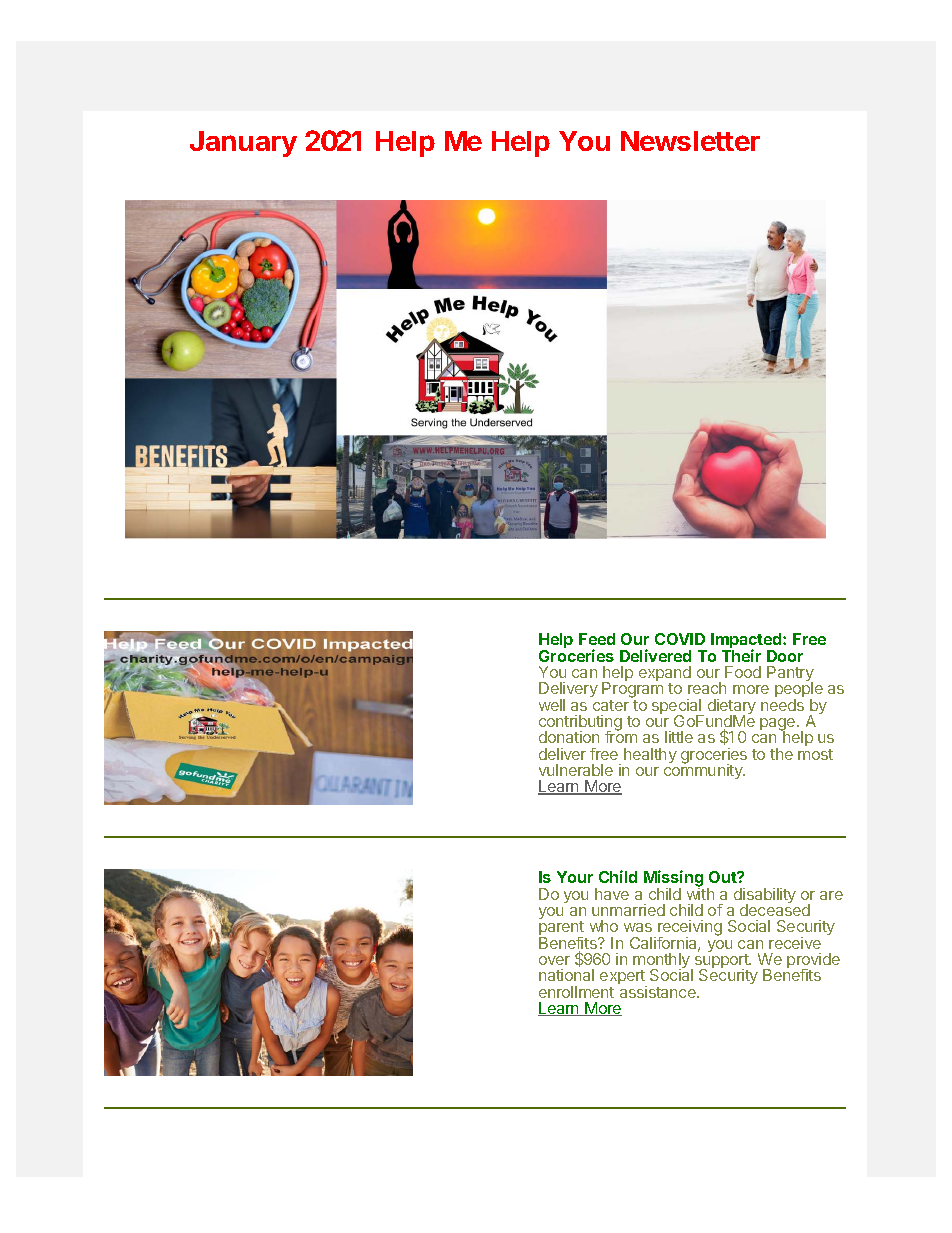 This screenshot has width=952, height=1233. I want to click on over, so click(554, 960).
